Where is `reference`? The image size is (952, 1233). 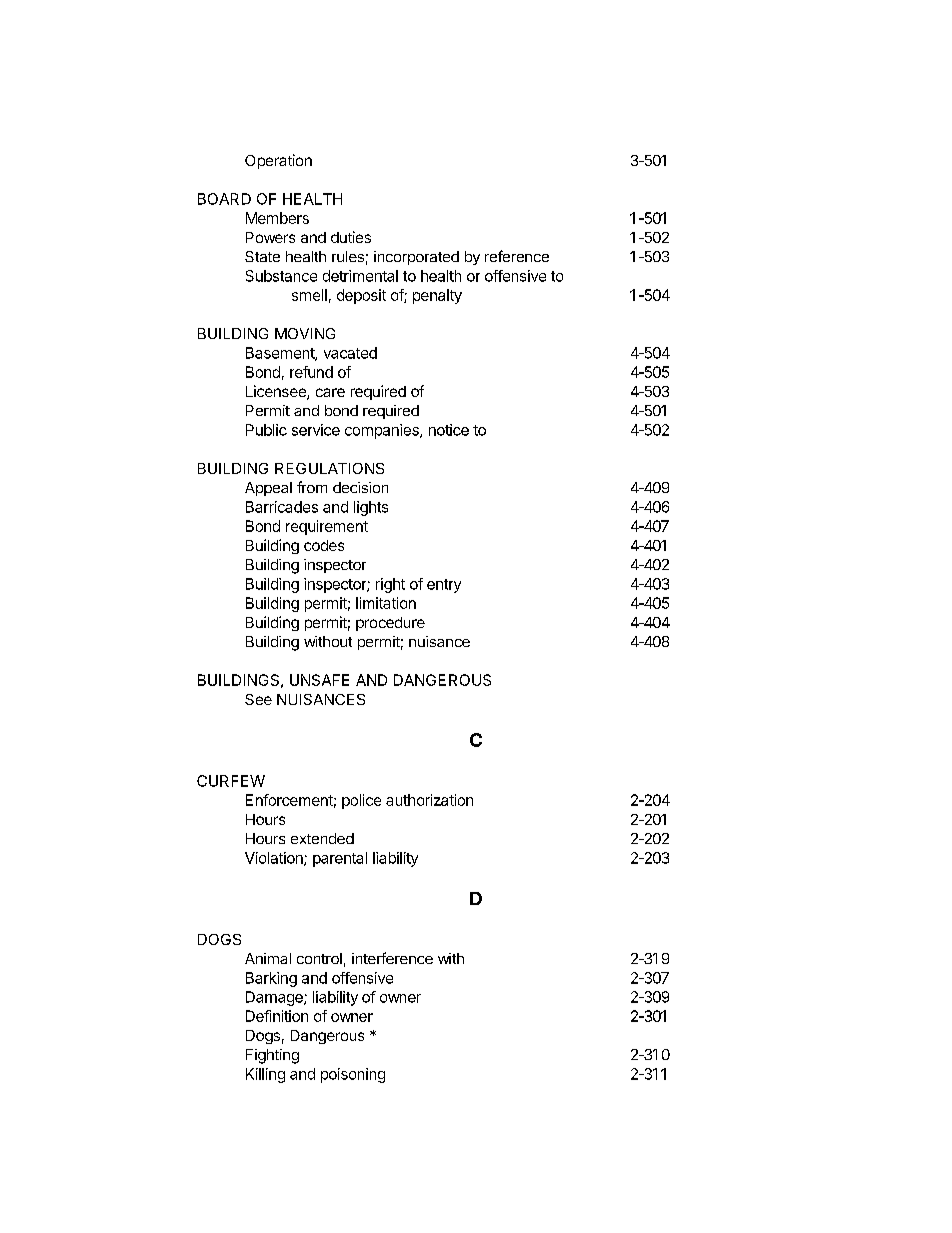
reference is located at coordinates (517, 256).
